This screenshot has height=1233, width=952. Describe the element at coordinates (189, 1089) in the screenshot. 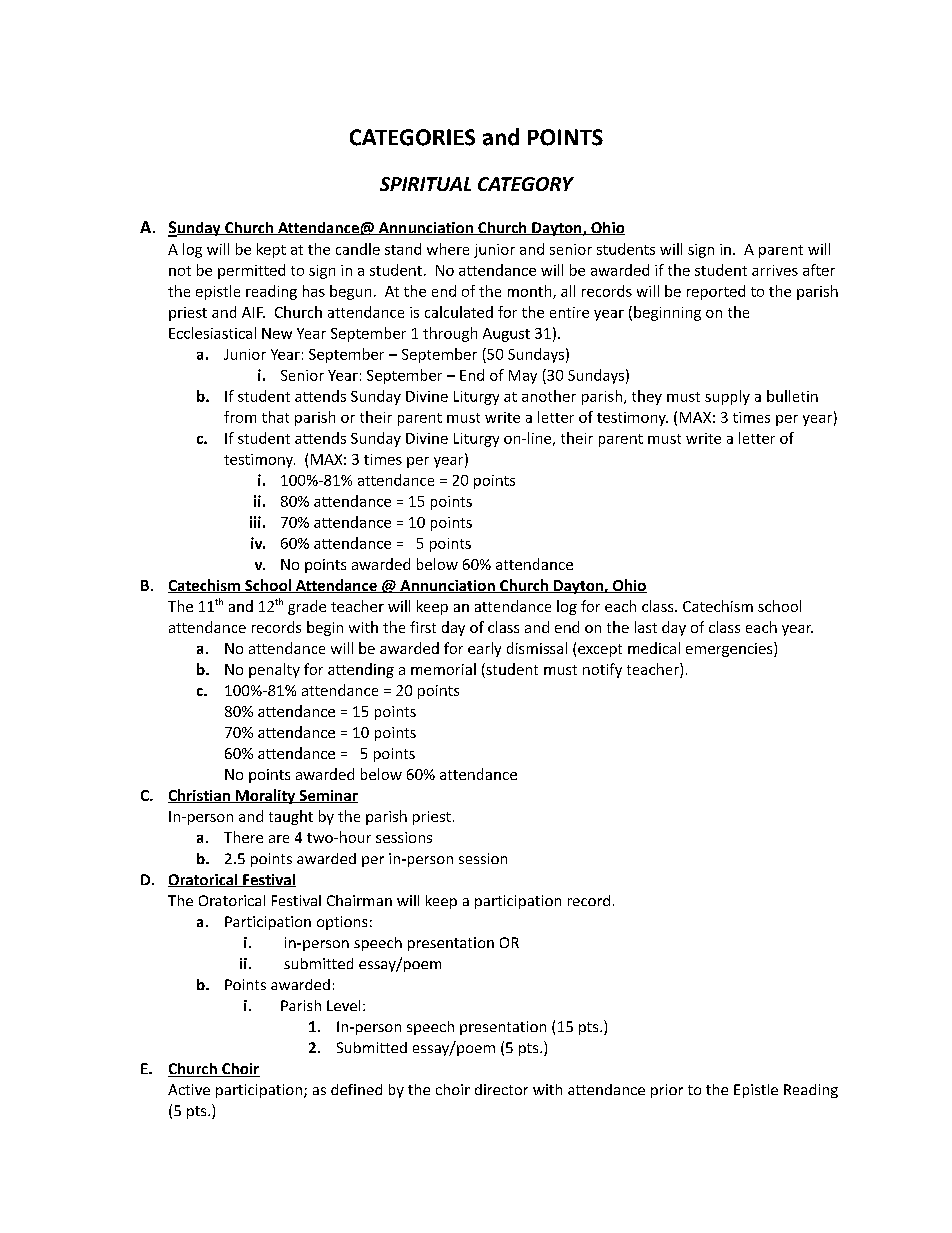

I see `Active` at that location.
